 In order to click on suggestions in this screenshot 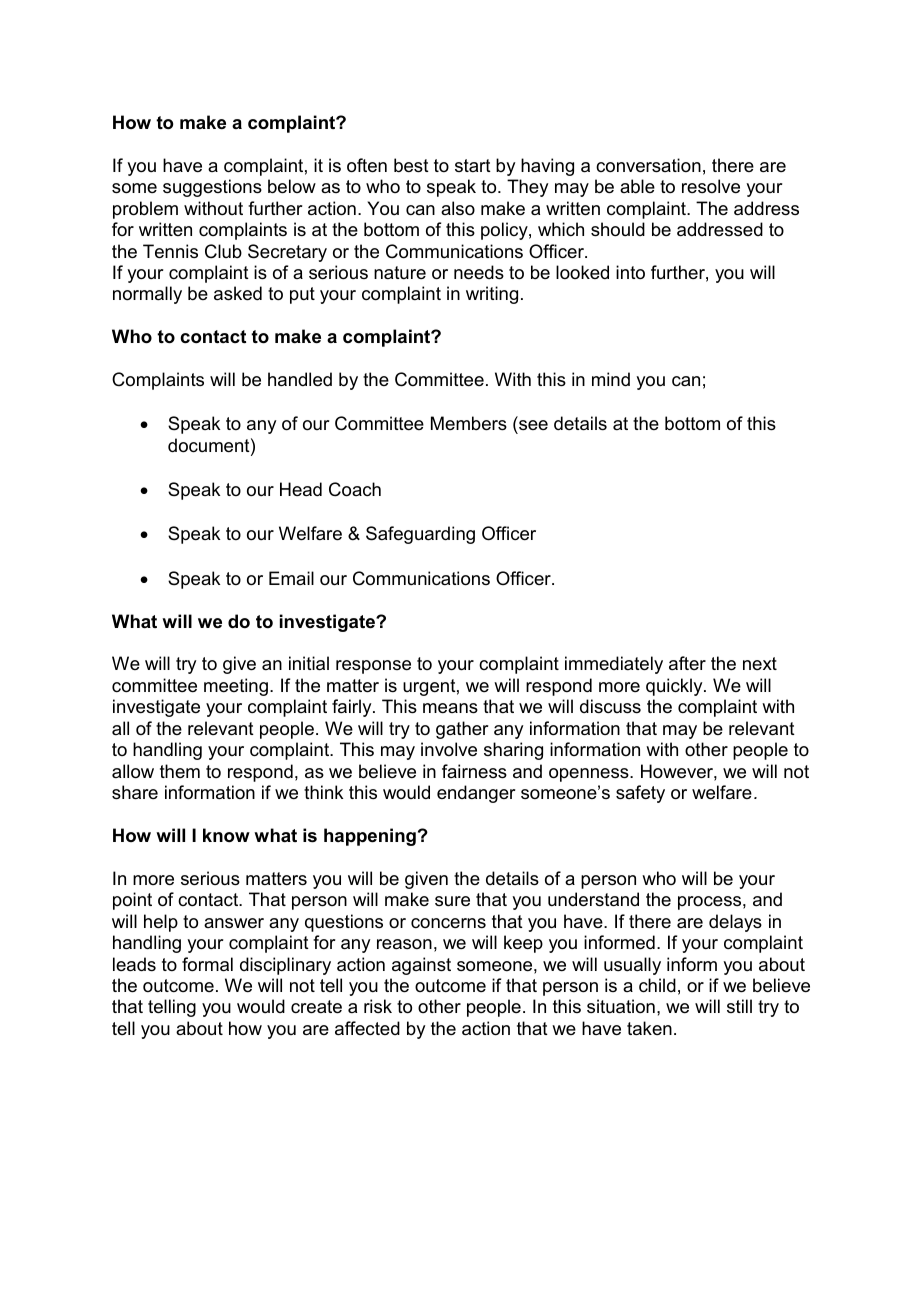, I will do `click(212, 188)`.
